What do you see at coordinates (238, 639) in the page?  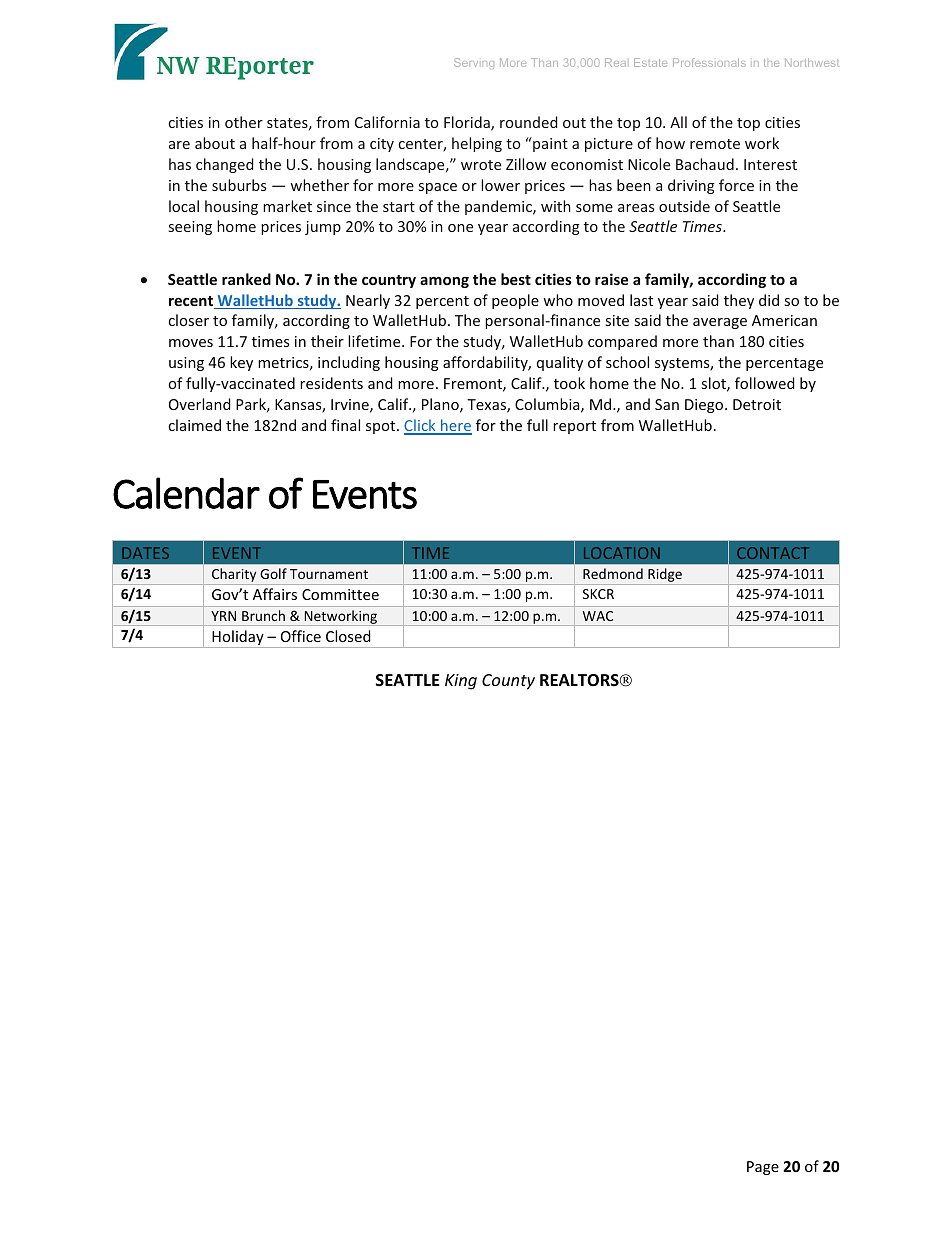 I see `Holiday` at bounding box center [238, 639].
